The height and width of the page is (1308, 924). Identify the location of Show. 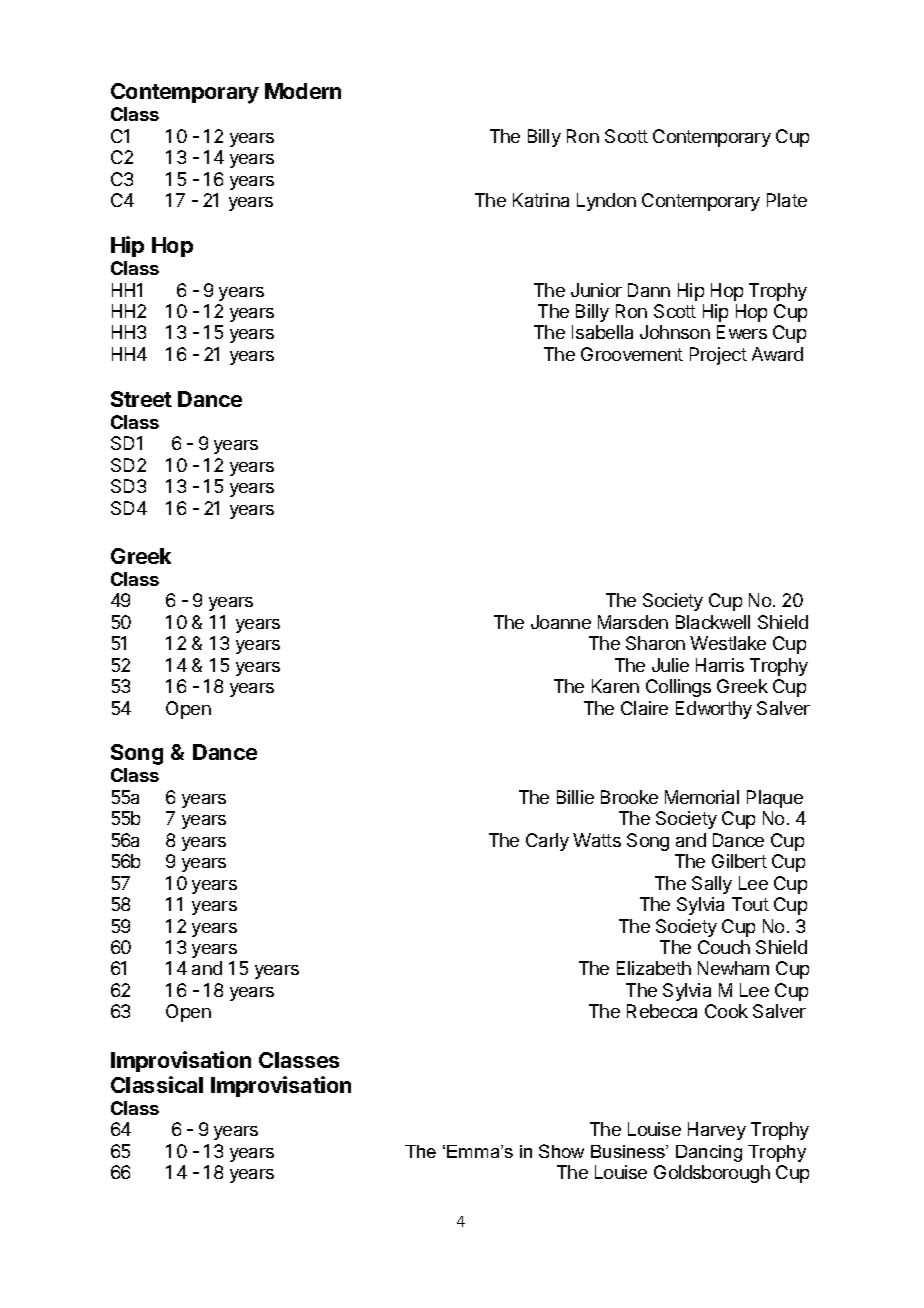
(561, 1151).
